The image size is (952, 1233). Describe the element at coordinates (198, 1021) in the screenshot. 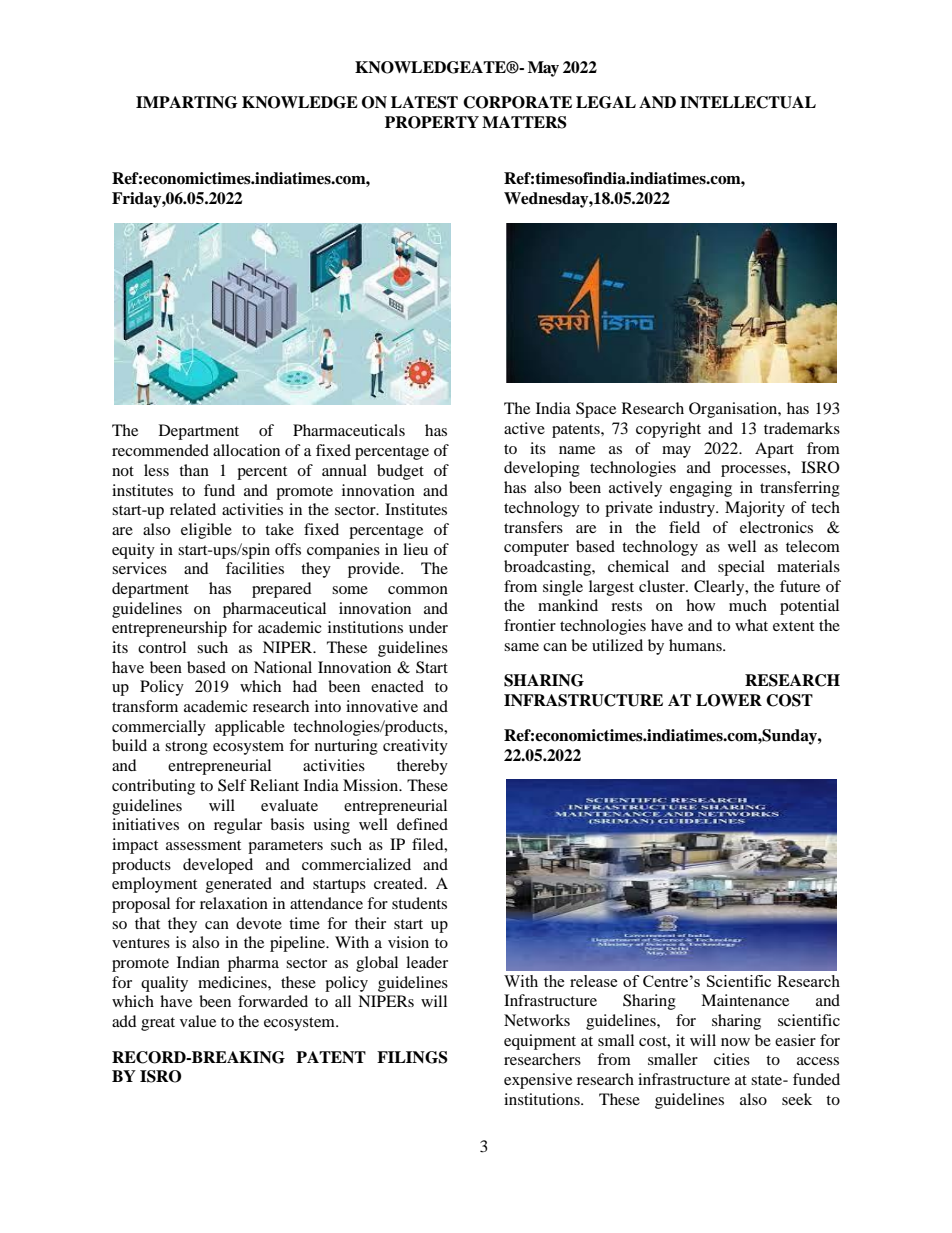

I see `value` at that location.
